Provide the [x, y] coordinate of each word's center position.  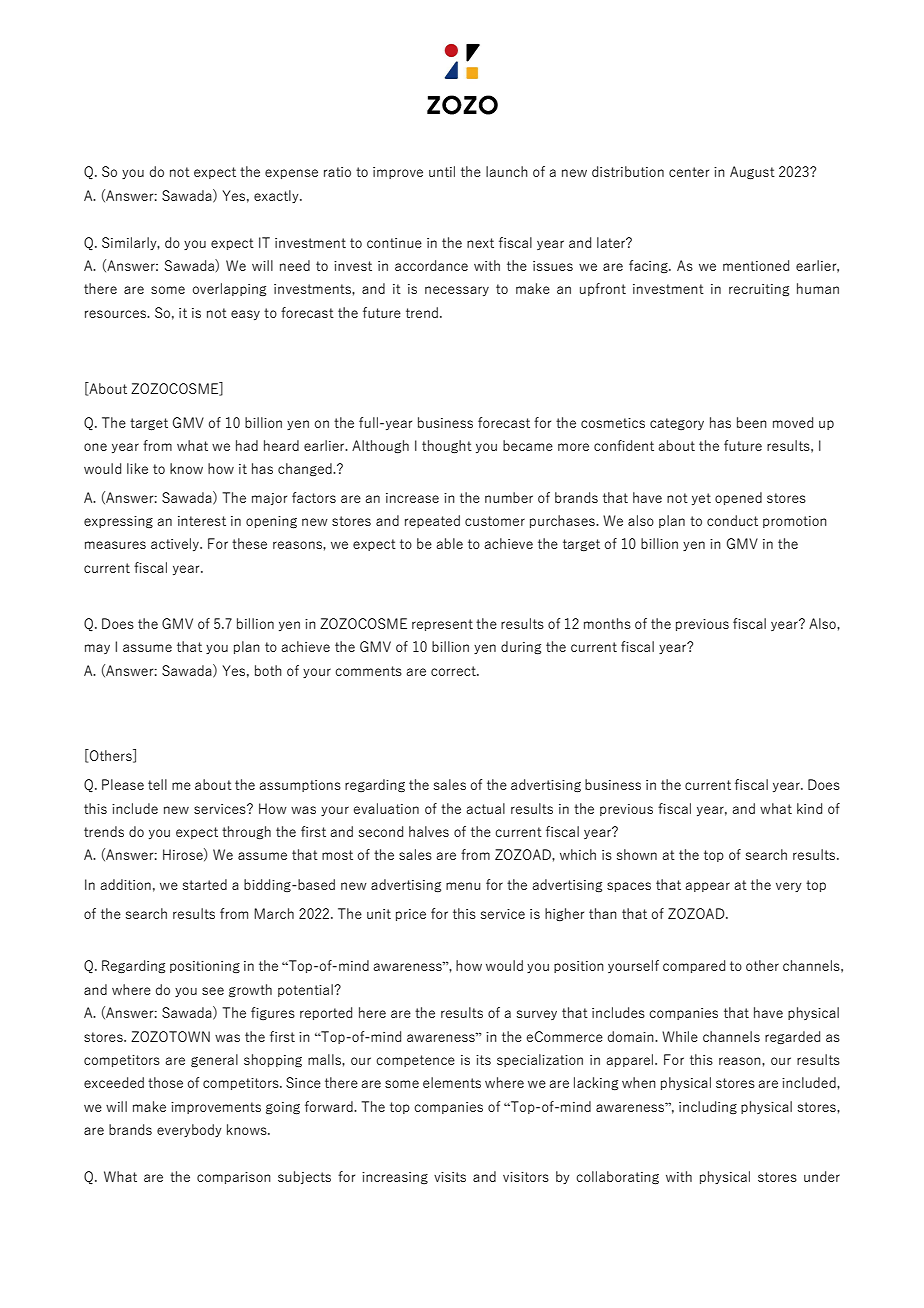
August [752, 173]
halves [429, 831]
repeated [432, 521]
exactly [277, 196]
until [442, 171]
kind [809, 808]
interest [202, 521]
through [246, 833]
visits [450, 1177]
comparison [234, 1178]
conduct [732, 520]
